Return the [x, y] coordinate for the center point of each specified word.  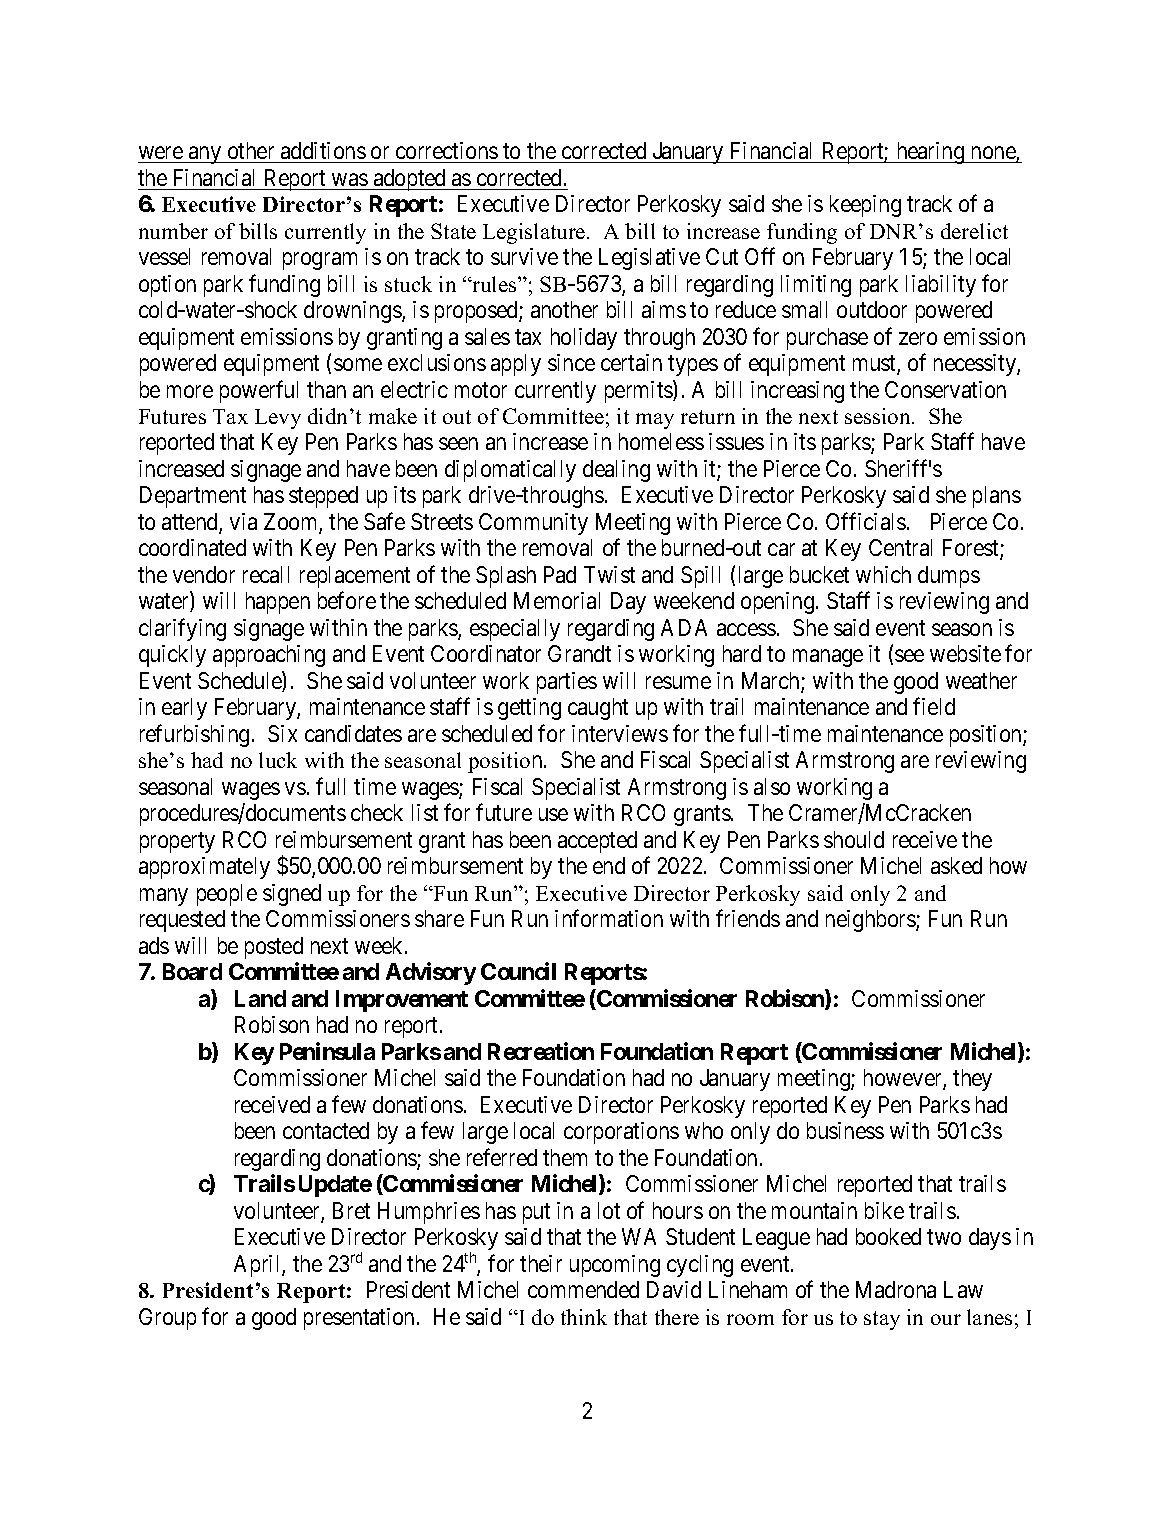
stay [882, 1320]
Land [260, 998]
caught [598, 709]
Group [167, 1319]
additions [323, 150]
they [972, 1080]
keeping [865, 206]
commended [583, 1289]
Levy [278, 419]
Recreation [541, 1051]
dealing [616, 471]
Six [282, 733]
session [879, 416]
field [934, 706]
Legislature [535, 233]
